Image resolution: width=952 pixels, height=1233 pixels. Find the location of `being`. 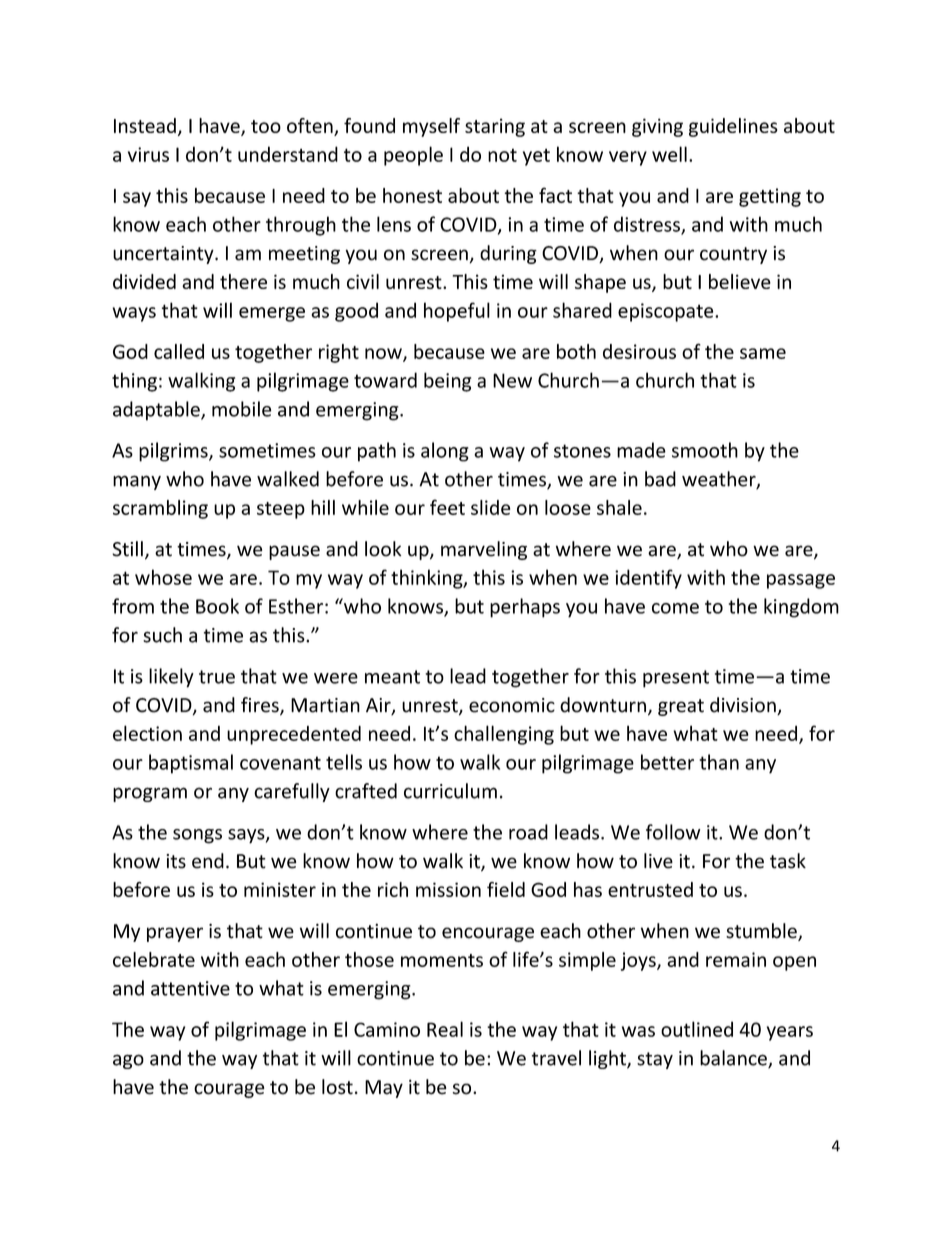

being is located at coordinates (447, 382).
